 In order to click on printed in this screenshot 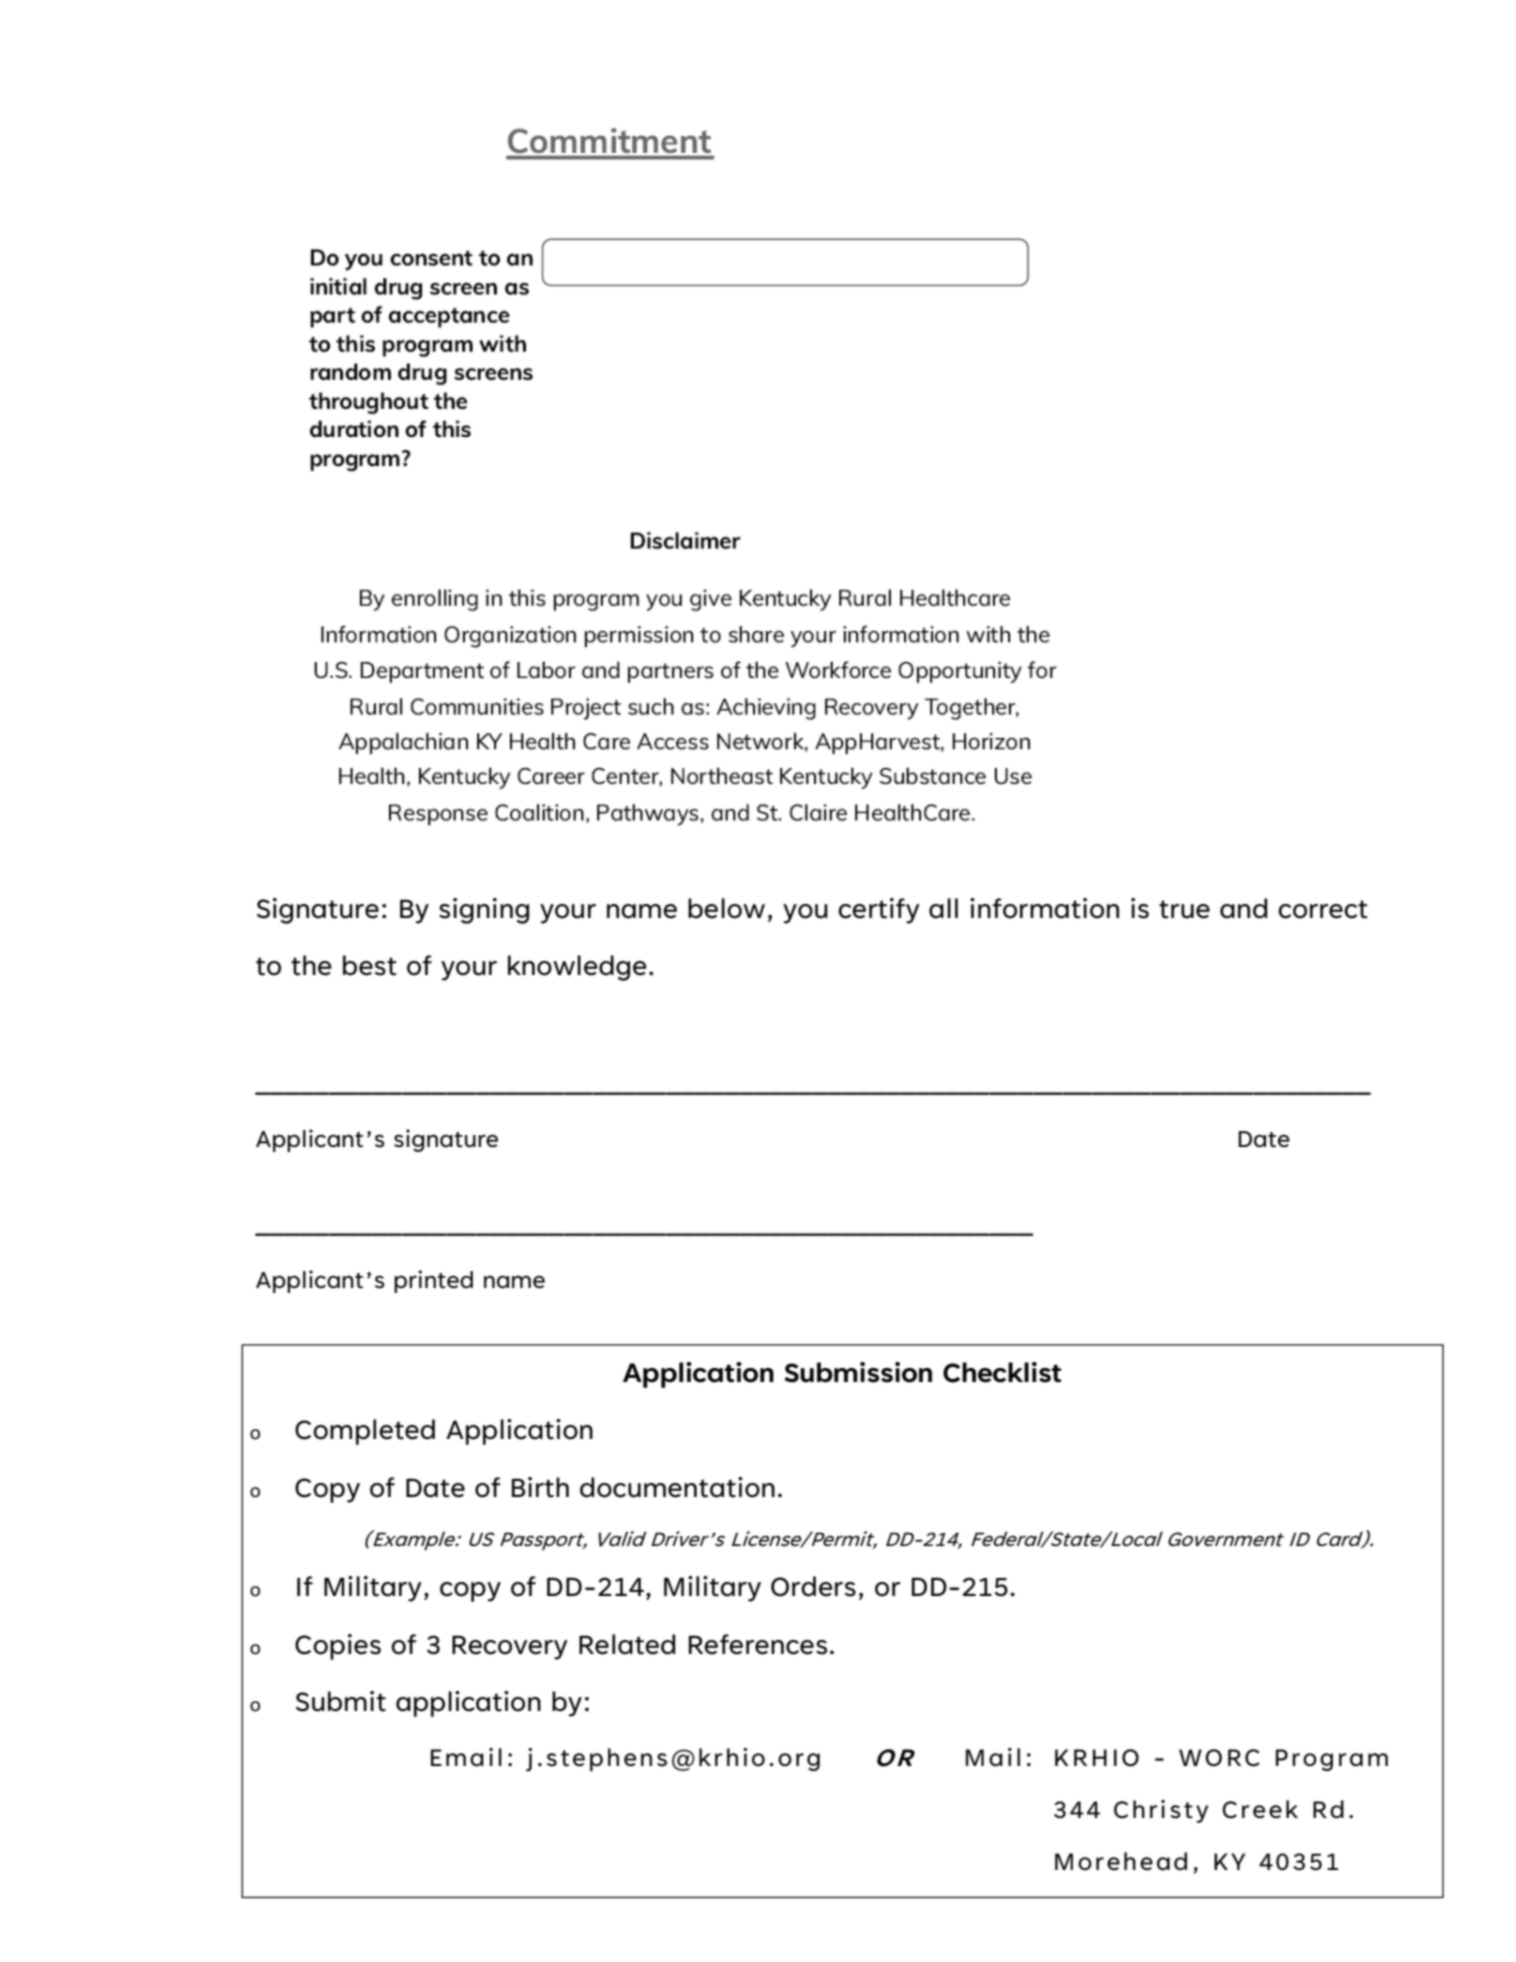, I will do `click(433, 1281)`.
